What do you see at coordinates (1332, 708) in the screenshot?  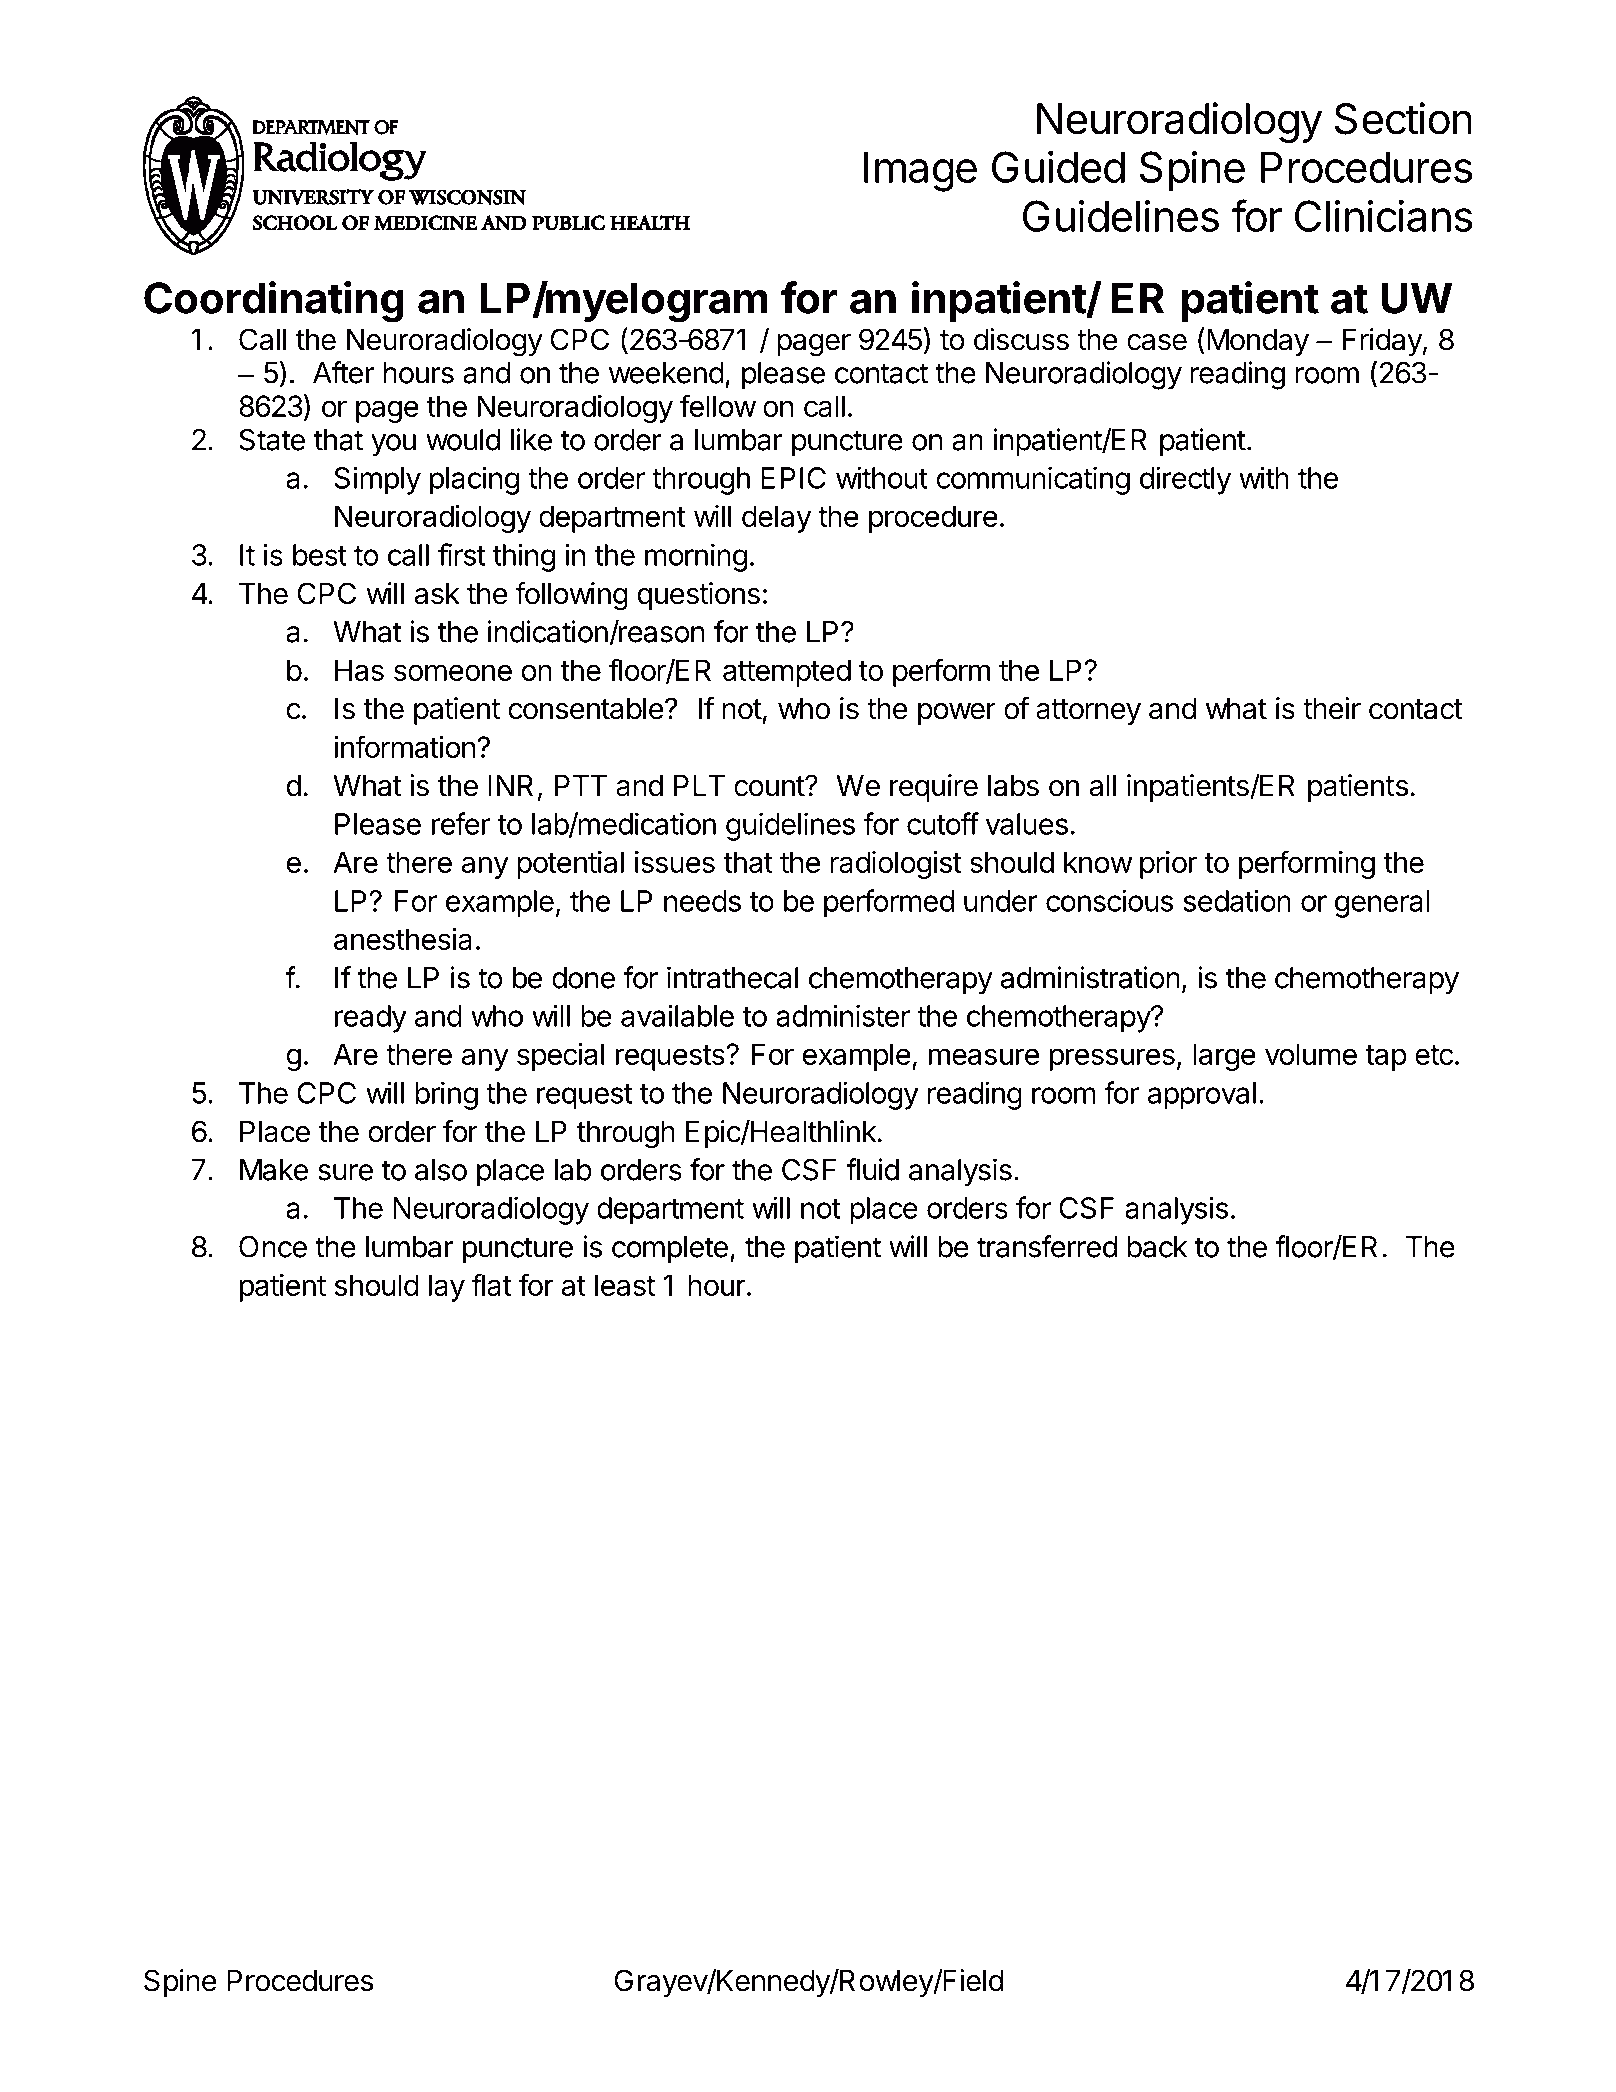 I see `their` at bounding box center [1332, 708].
